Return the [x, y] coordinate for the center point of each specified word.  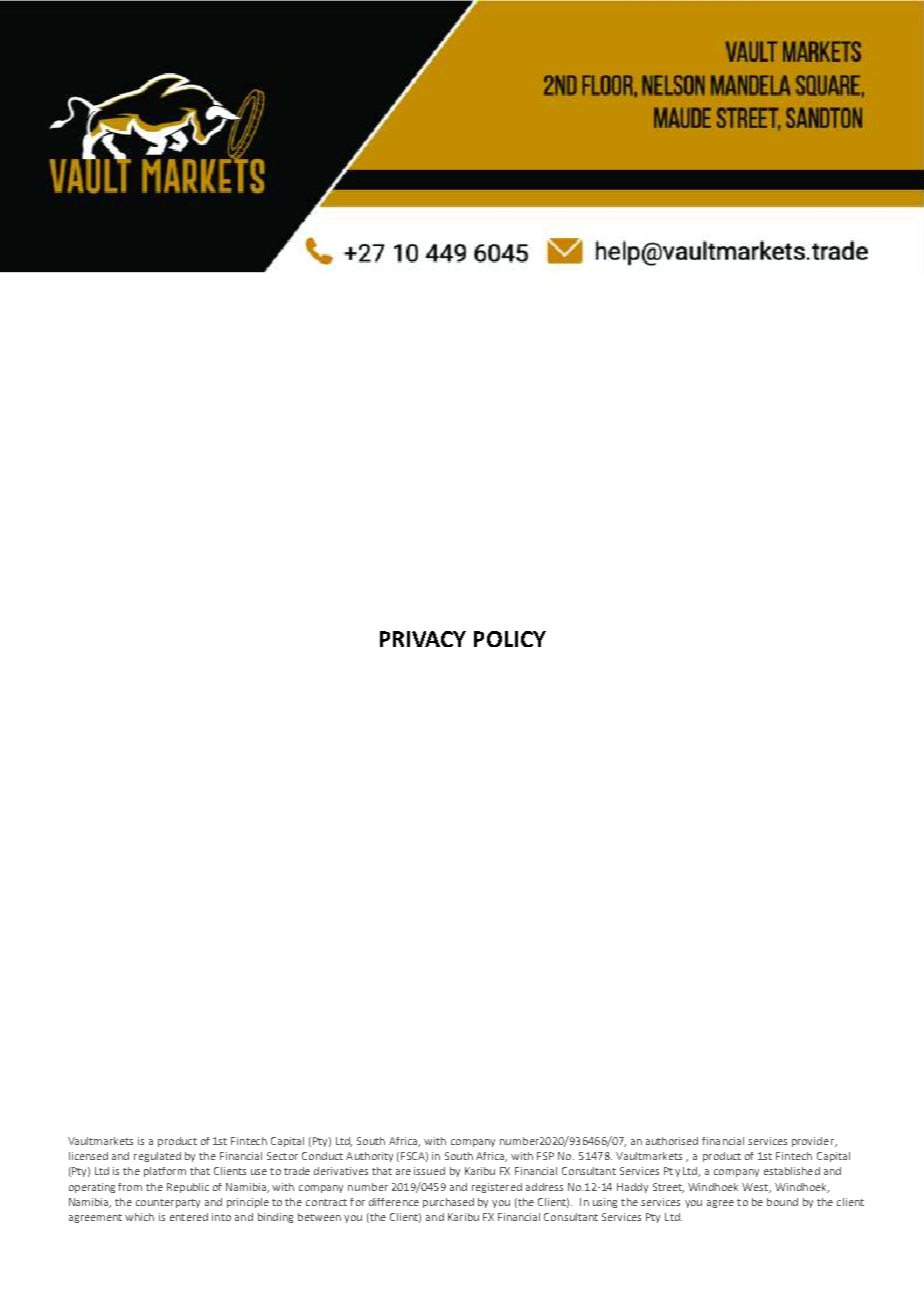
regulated [157, 1157]
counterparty [168, 1203]
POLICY [510, 639]
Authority [369, 1157]
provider [814, 1142]
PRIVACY [423, 639]
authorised [672, 1141]
